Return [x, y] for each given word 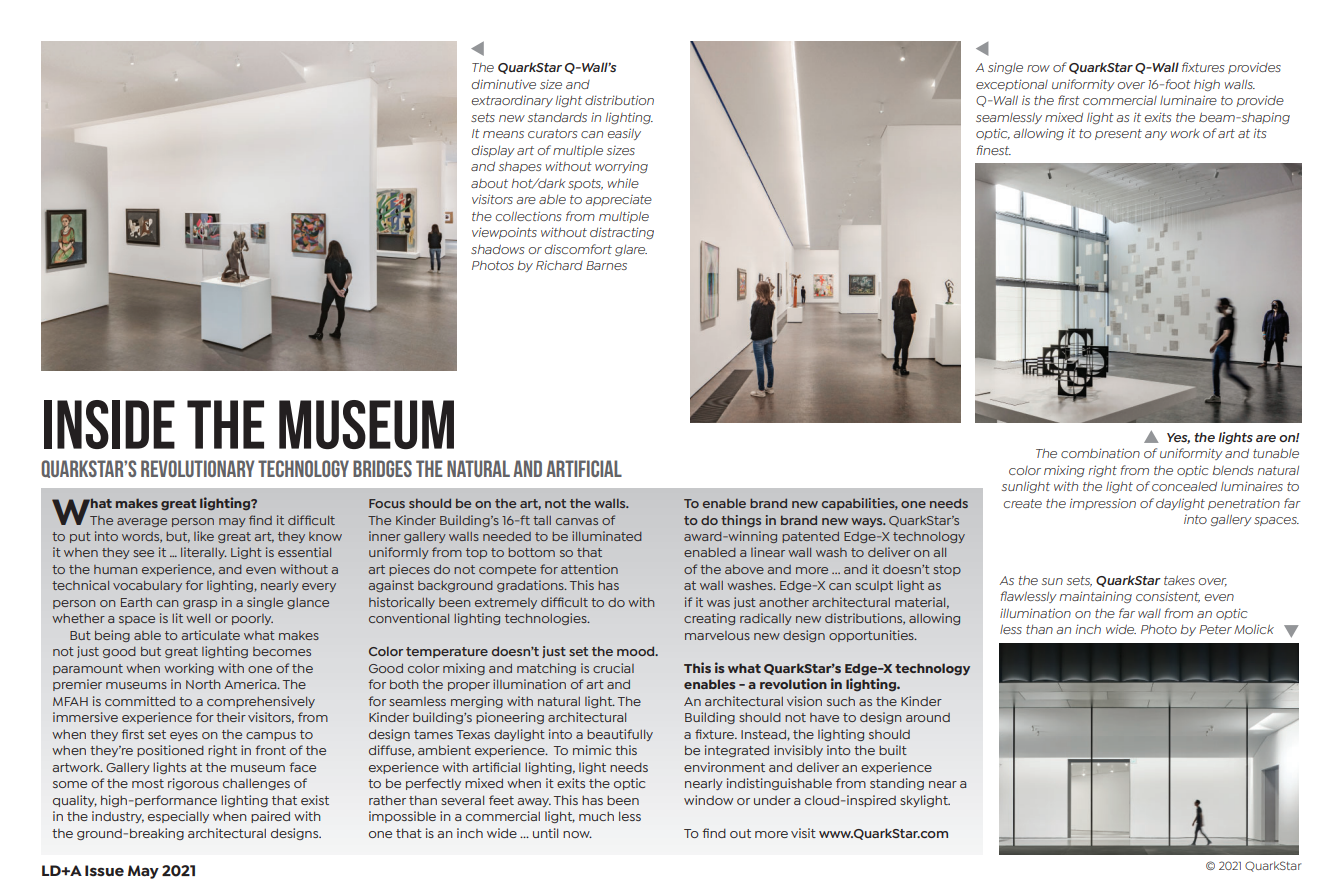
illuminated [607, 536]
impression [1103, 504]
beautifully [620, 735]
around [928, 717]
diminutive [503, 84]
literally [204, 553]
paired [270, 817]
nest [997, 150]
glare [631, 250]
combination [1100, 453]
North [203, 684]
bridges [382, 468]
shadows [497, 249]
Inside [109, 424]
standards [557, 117]
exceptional [1012, 85]
